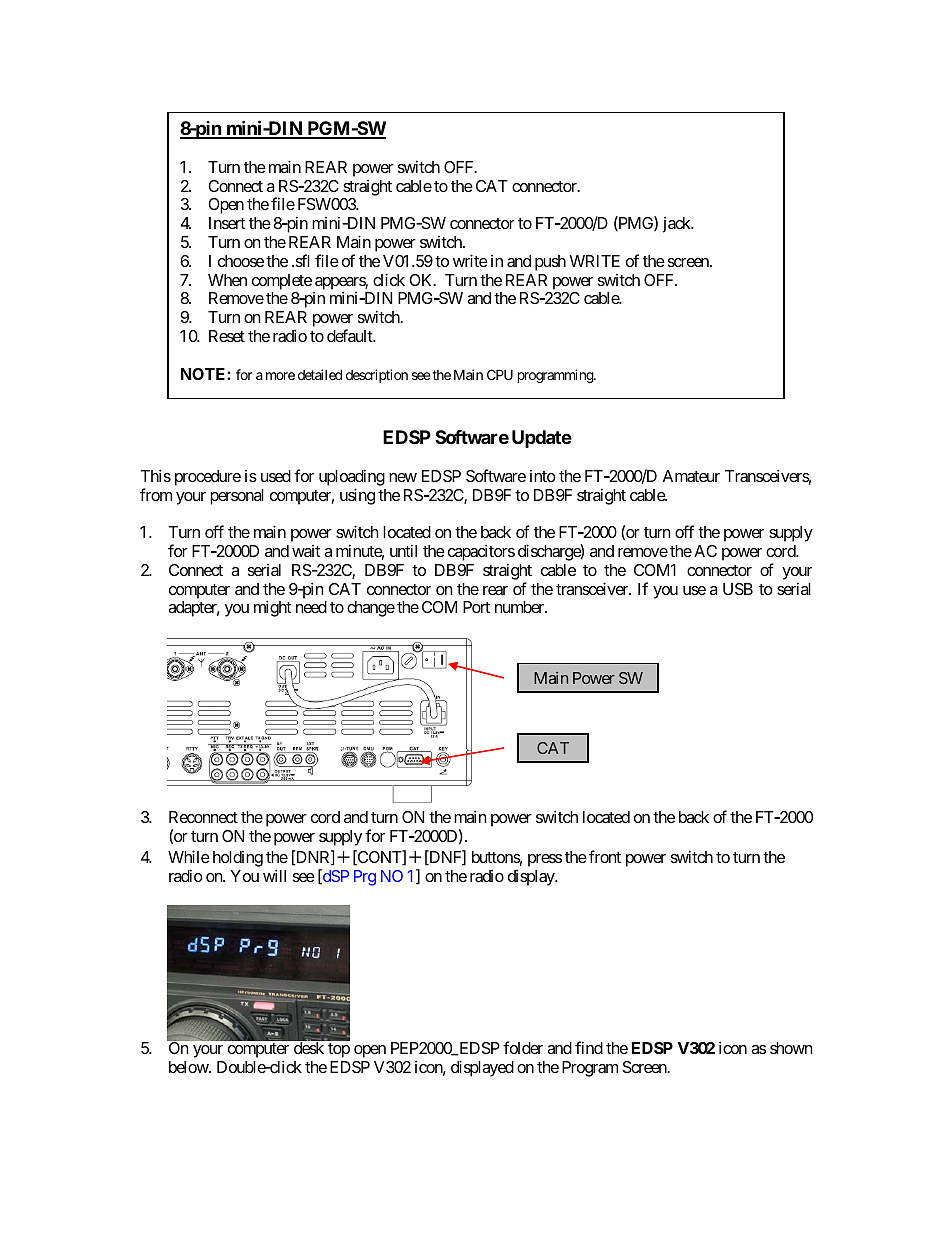 The width and height of the image is (952, 1233). Describe the element at coordinates (238, 859) in the image. I see `holding` at that location.
